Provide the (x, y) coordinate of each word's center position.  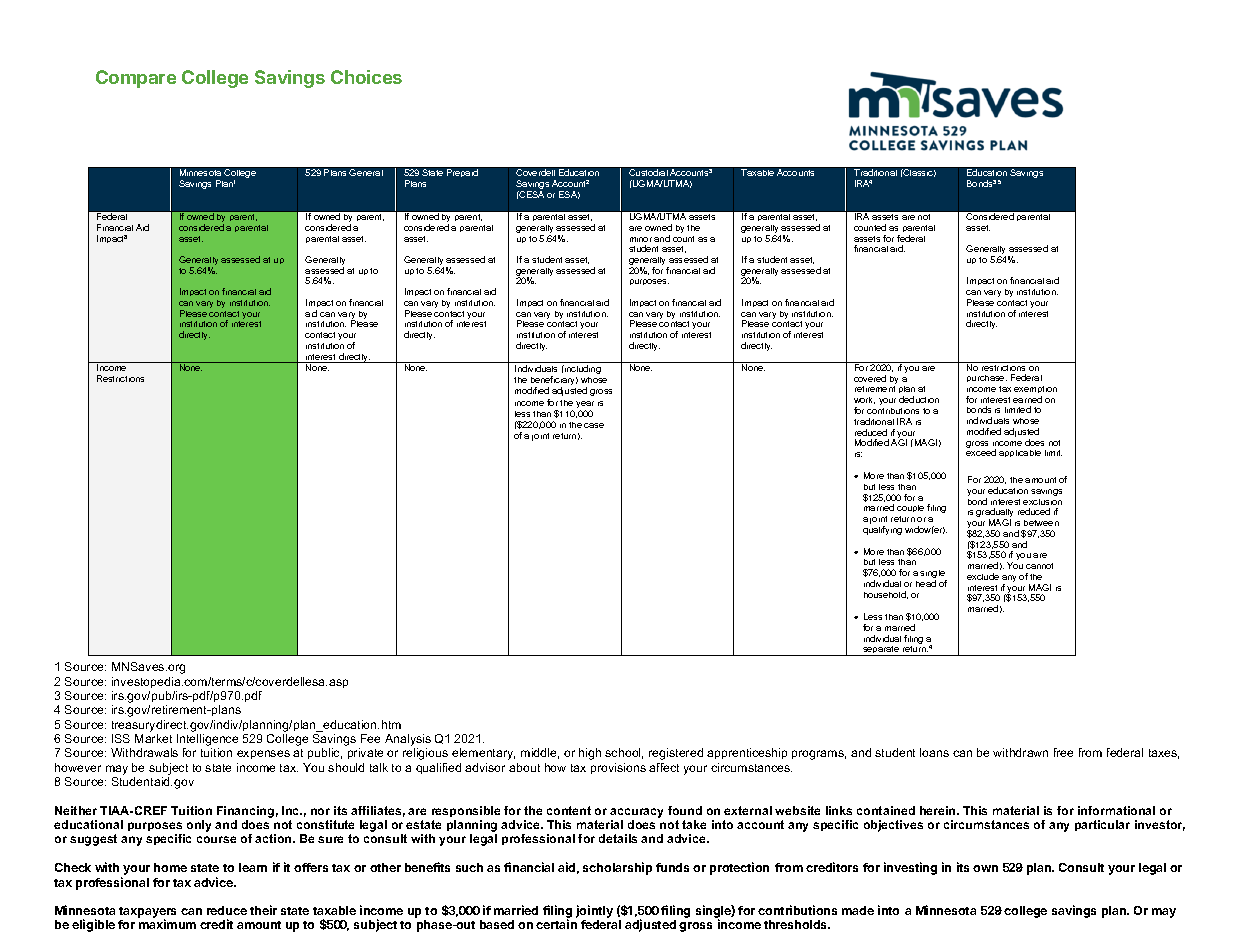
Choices (366, 77)
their (263, 910)
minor (641, 239)
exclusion (1042, 502)
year (585, 406)
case (594, 425)
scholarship (617, 868)
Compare (136, 79)
